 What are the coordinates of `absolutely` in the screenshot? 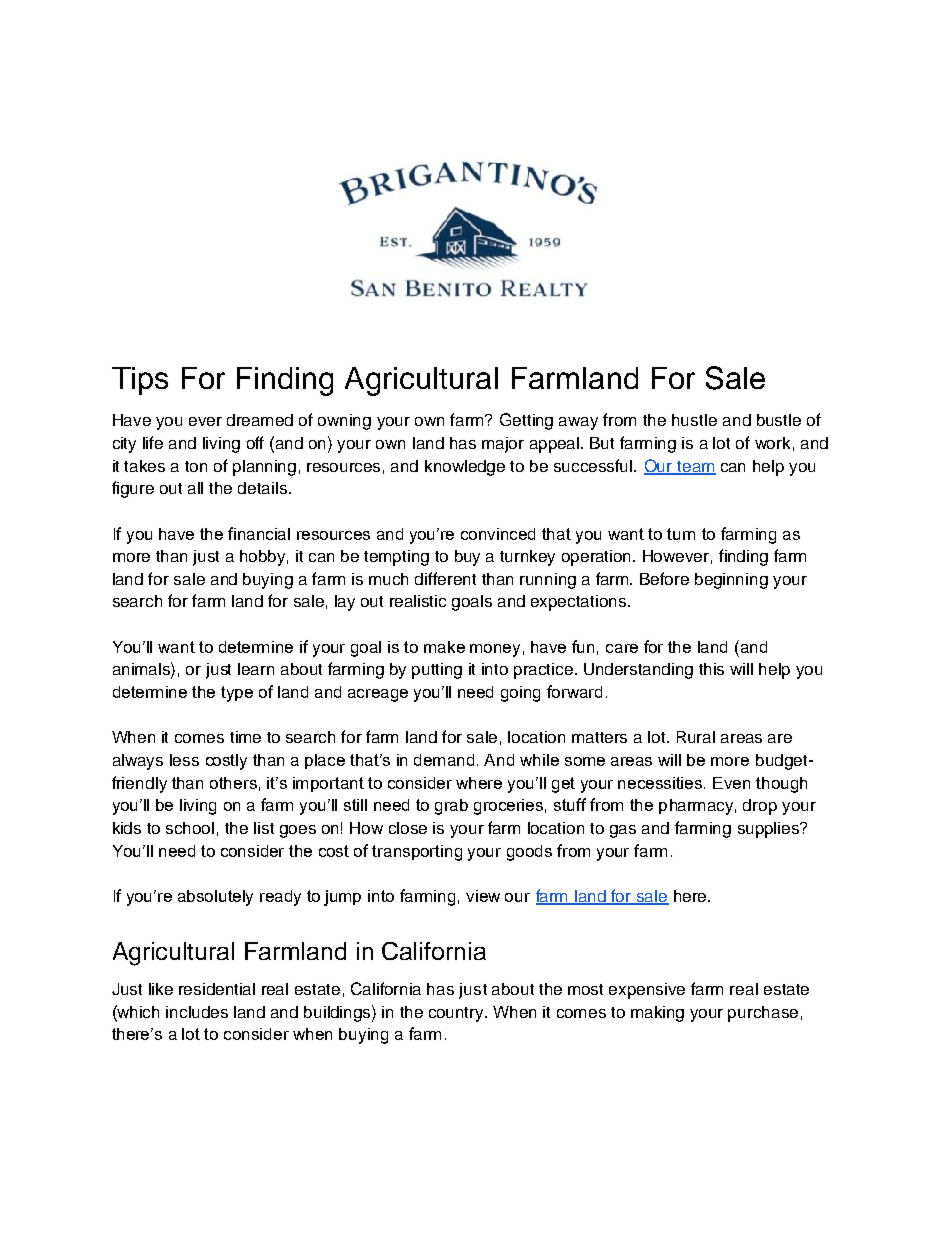 It's located at (215, 898).
